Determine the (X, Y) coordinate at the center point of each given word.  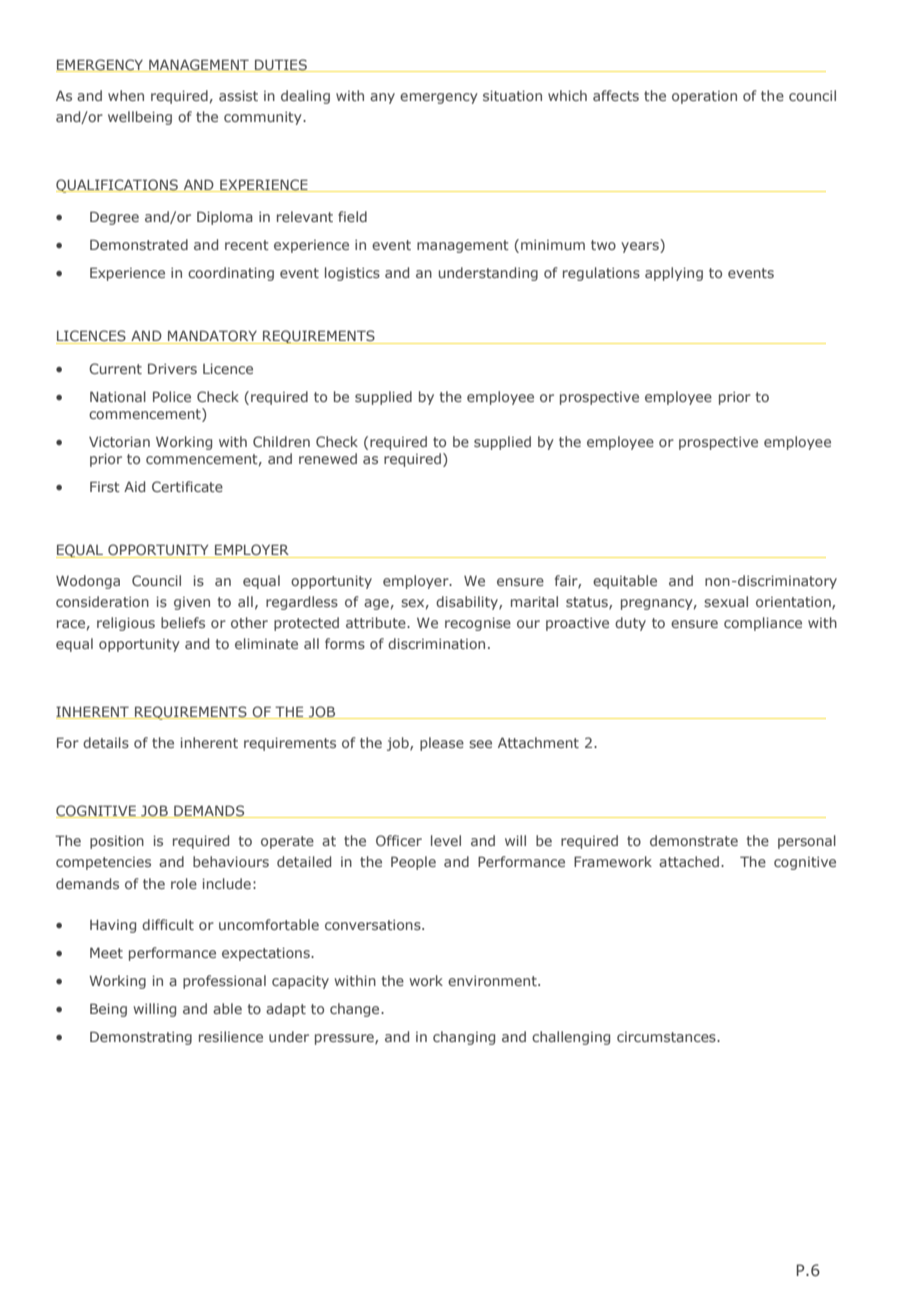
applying (674, 274)
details (106, 742)
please (442, 744)
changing (464, 1038)
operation (704, 97)
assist (238, 95)
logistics (352, 274)
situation (512, 95)
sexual (726, 601)
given (192, 603)
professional (224, 982)
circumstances (667, 1037)
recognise (478, 624)
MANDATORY (213, 337)
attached (689, 861)
